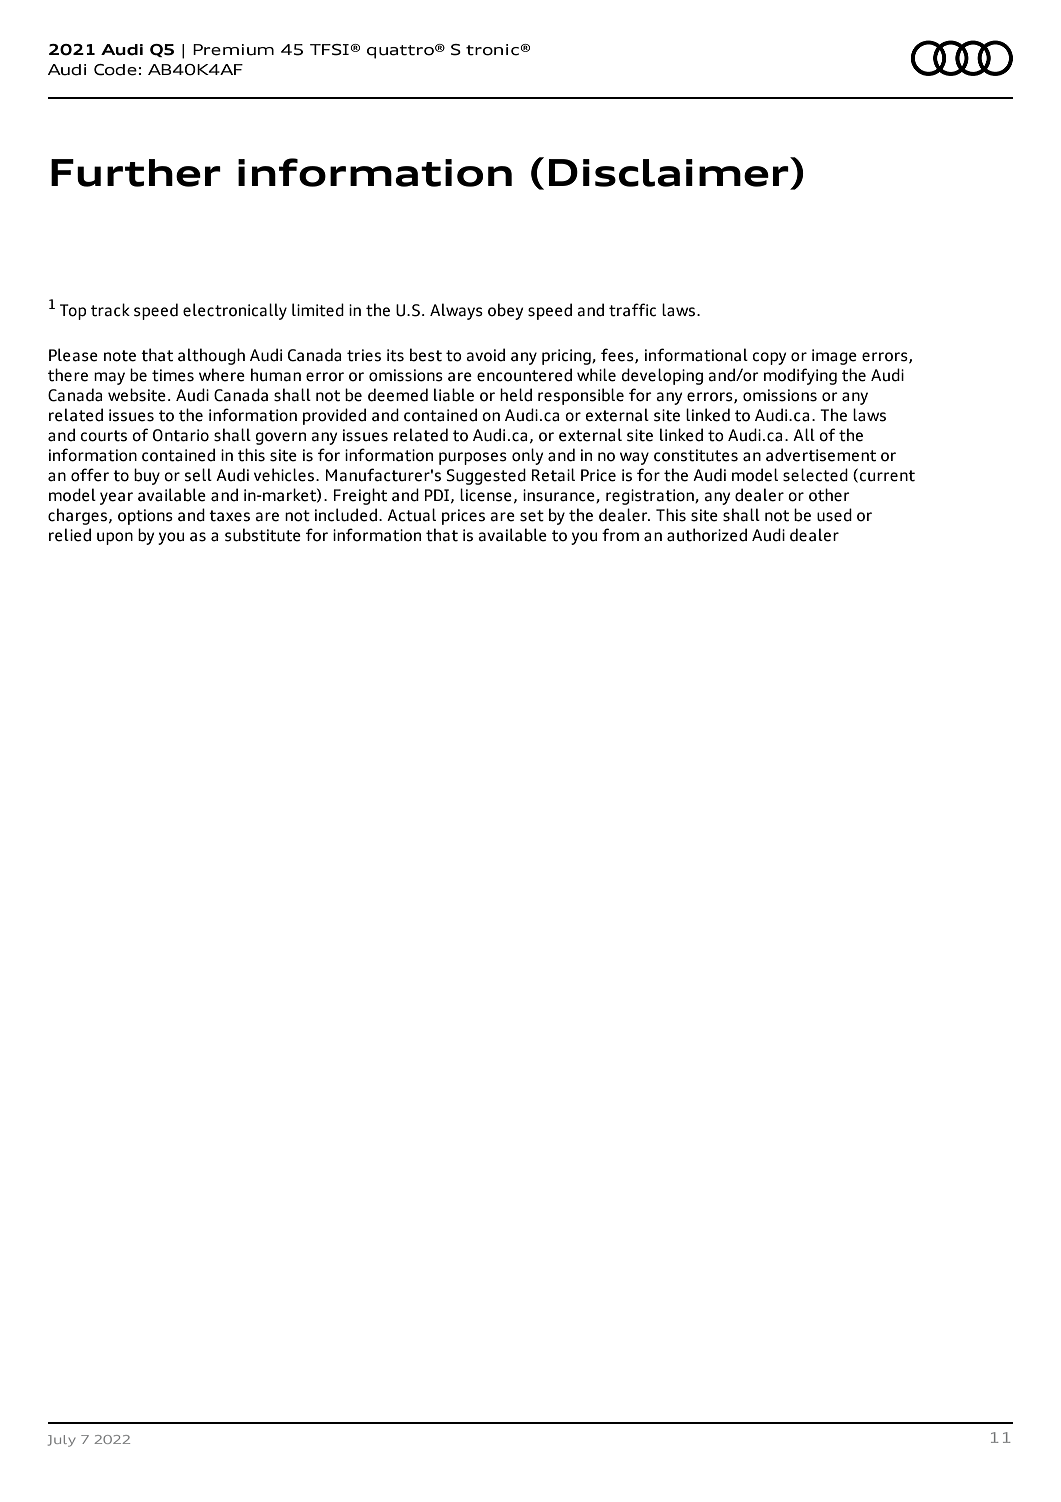 The image size is (1061, 1502). Describe the element at coordinates (670, 172) in the page. I see `Disclaimer` at that location.
